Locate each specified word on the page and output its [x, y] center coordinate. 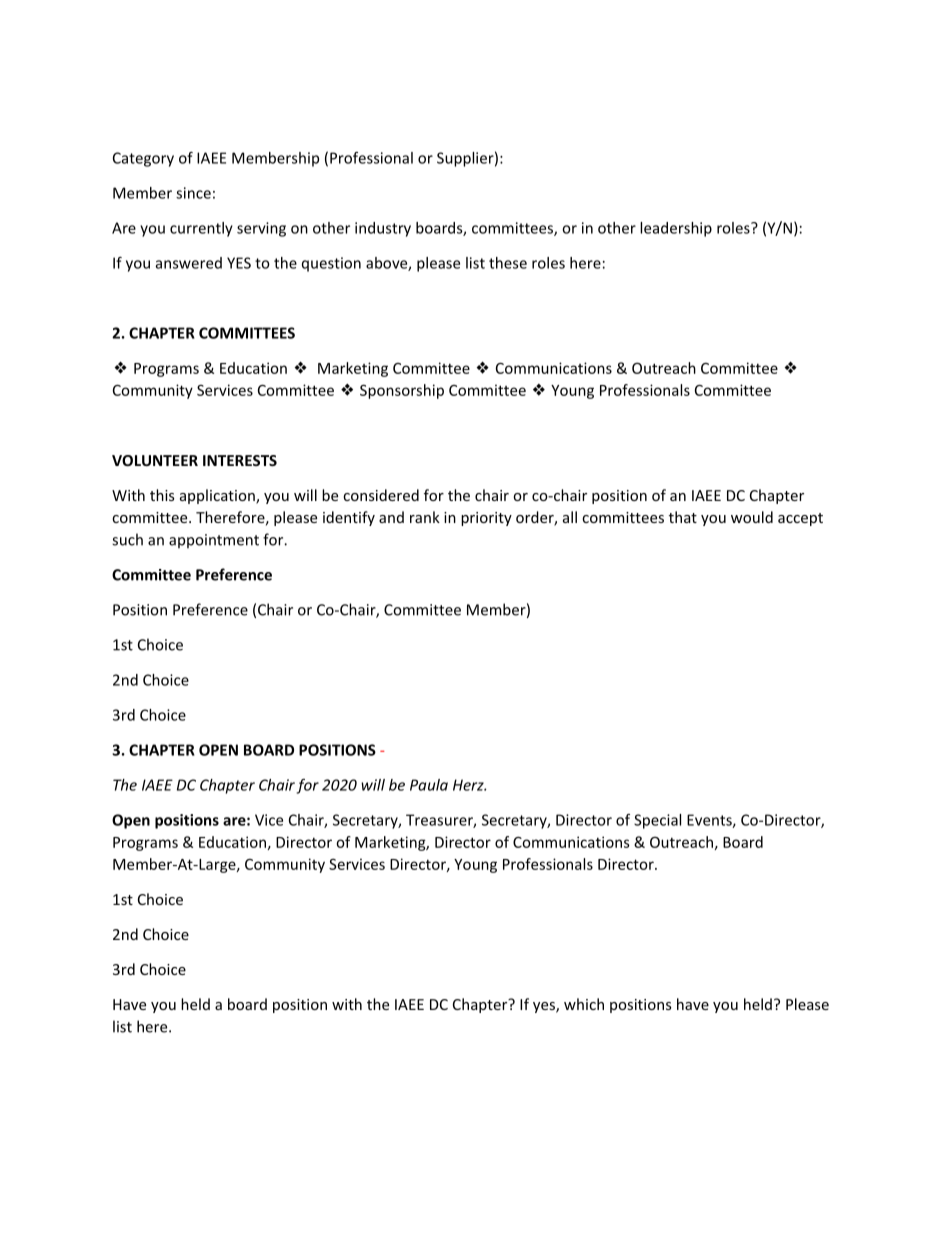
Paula [429, 785]
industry [383, 229]
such [127, 539]
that [683, 517]
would [752, 517]
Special [657, 821]
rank [425, 517]
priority [486, 519]
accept [800, 519]
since [193, 193]
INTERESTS [240, 460]
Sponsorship [402, 391]
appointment [214, 541]
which [584, 1004]
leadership [676, 229]
